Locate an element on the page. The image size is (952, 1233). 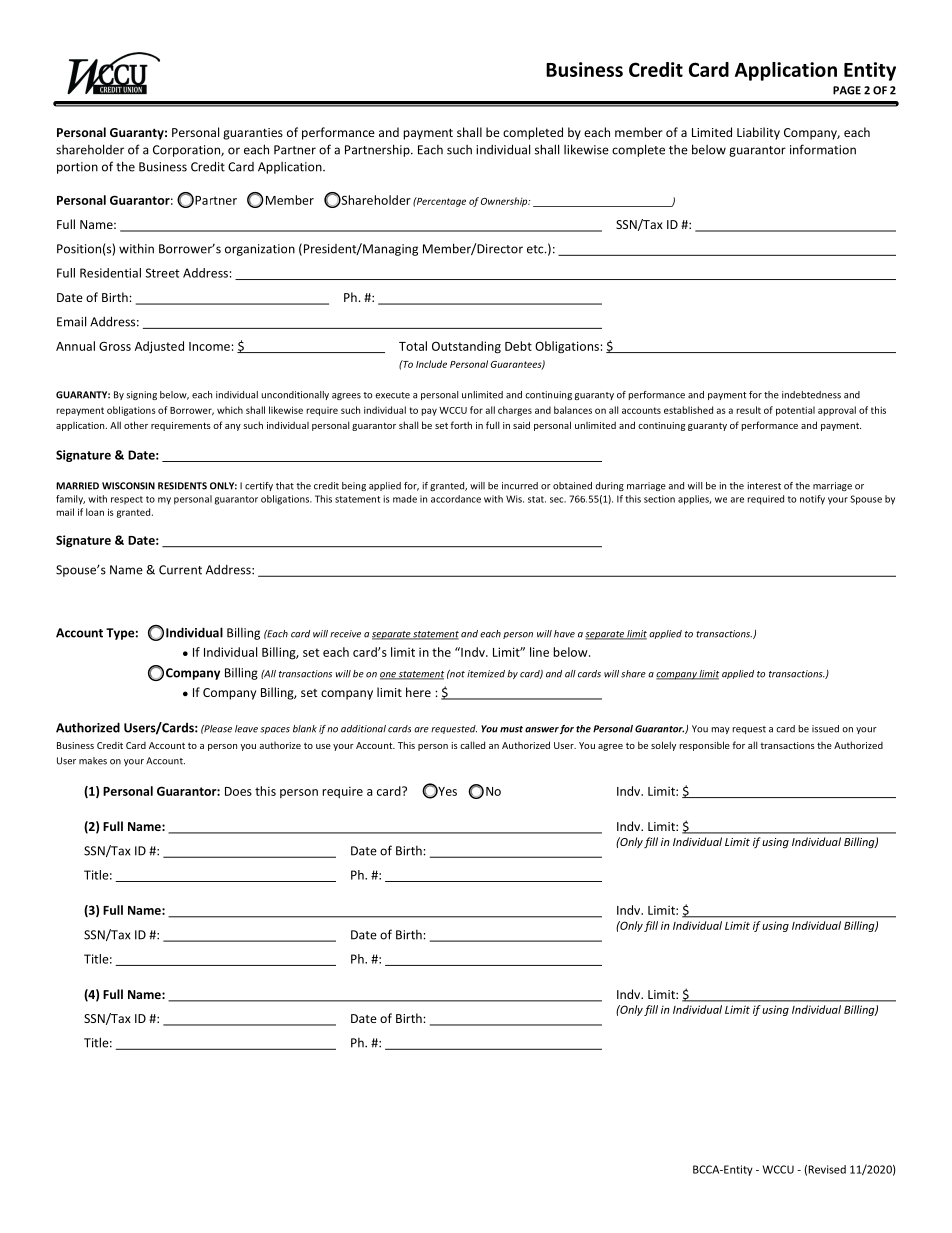
makes is located at coordinates (93, 761).
